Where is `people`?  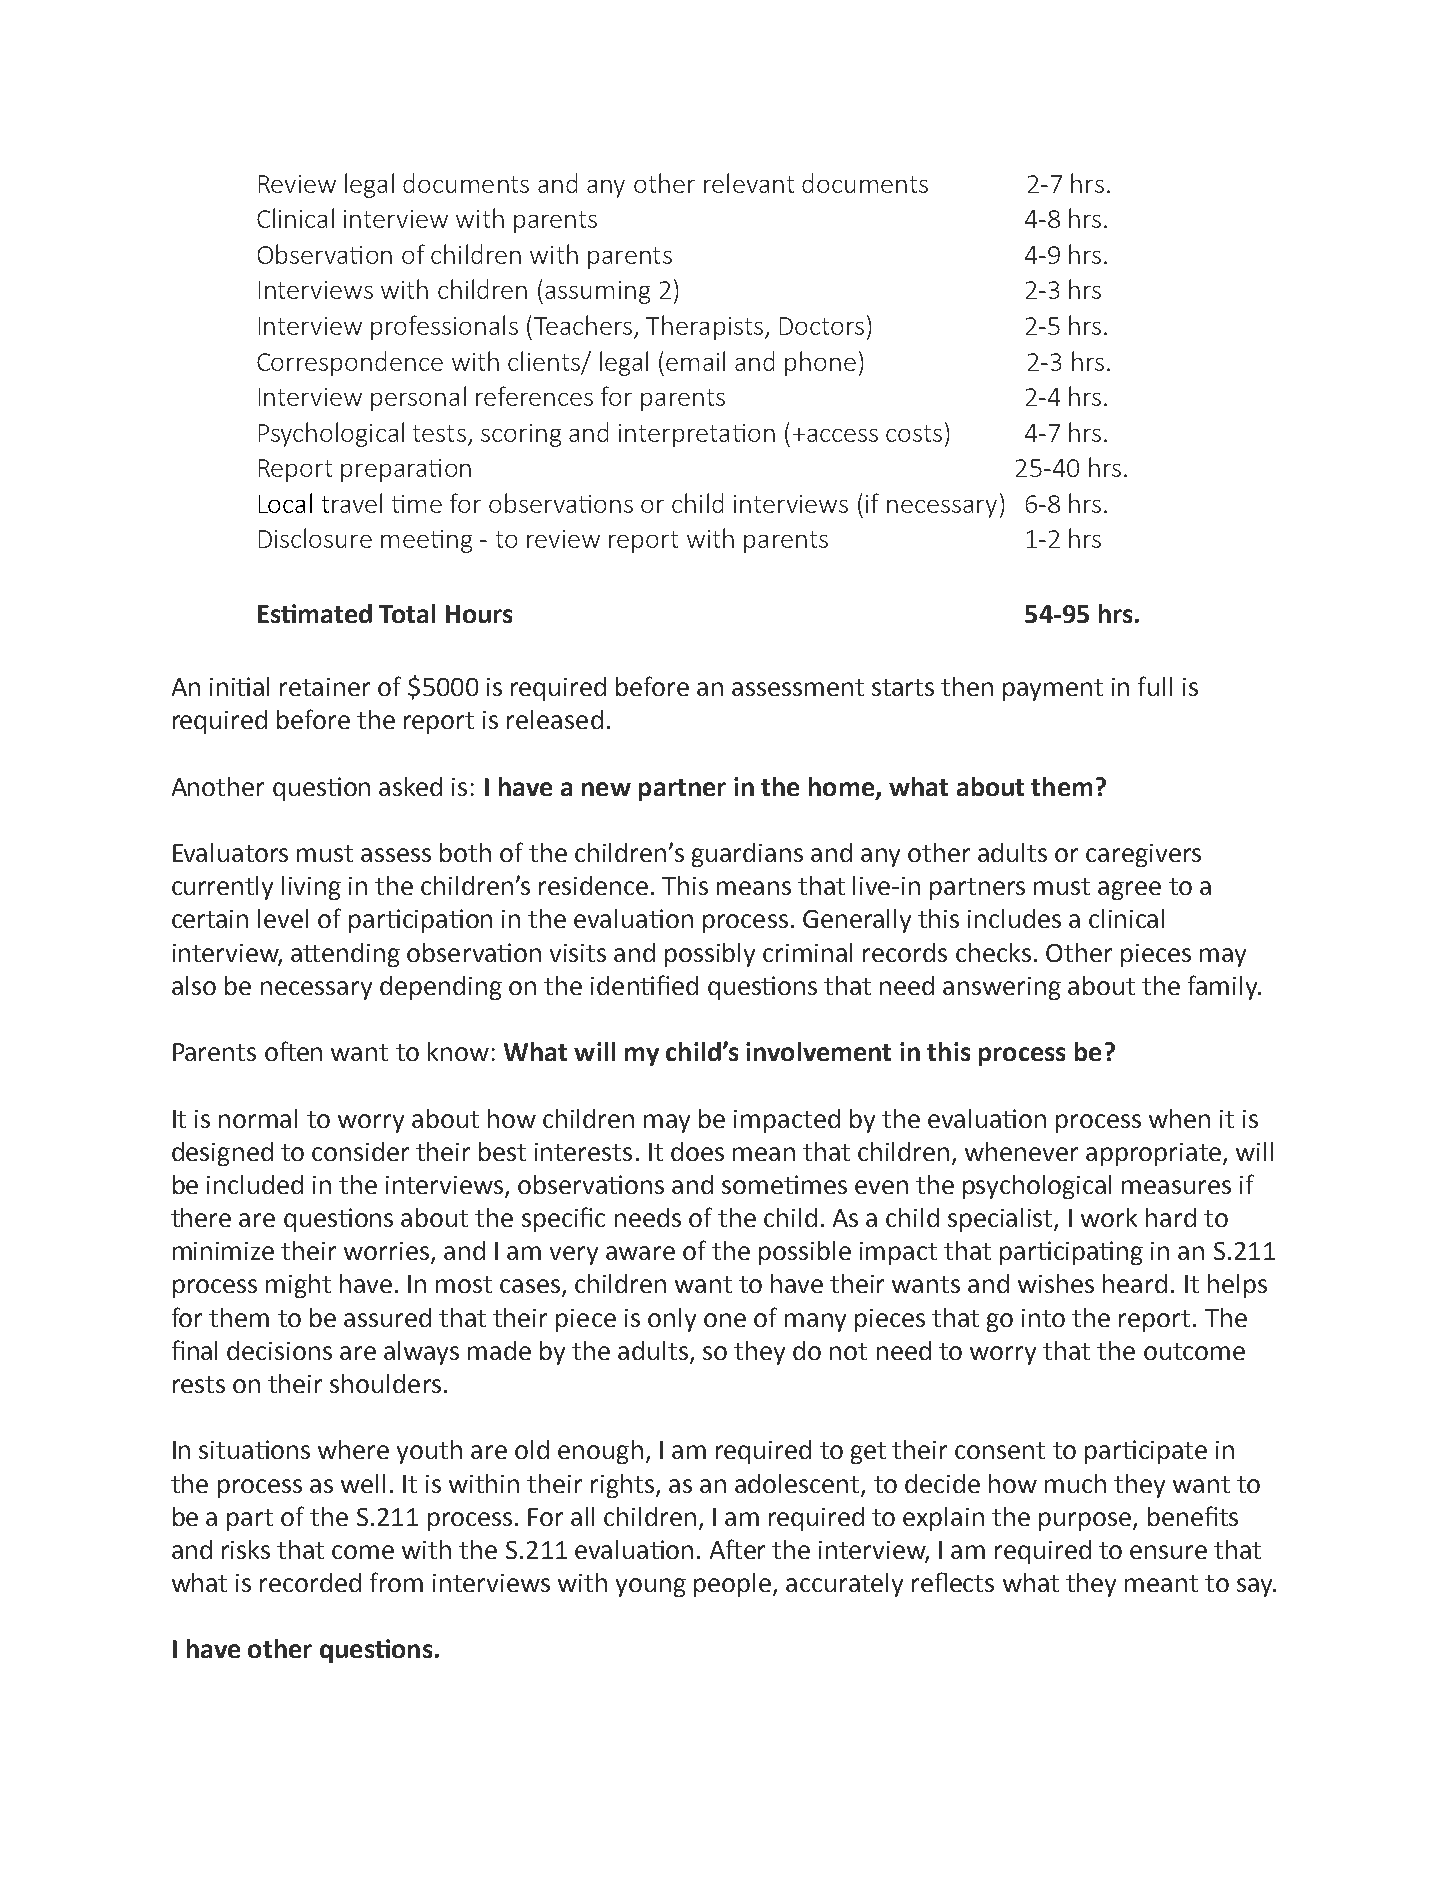 people is located at coordinates (732, 1585).
